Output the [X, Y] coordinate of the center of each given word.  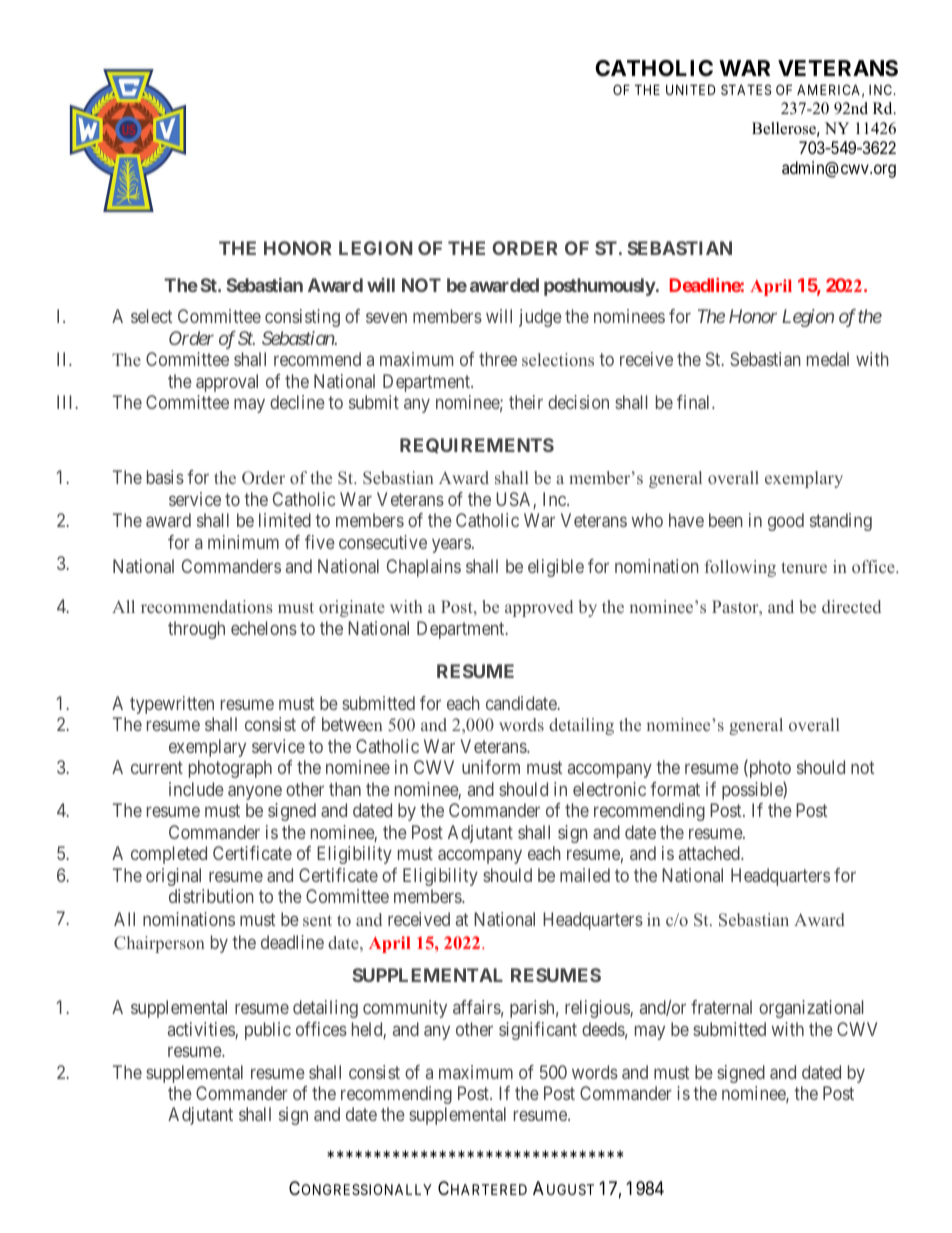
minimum [243, 542]
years [451, 545]
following [740, 568]
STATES [746, 89]
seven [386, 318]
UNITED [690, 89]
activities [202, 1030]
